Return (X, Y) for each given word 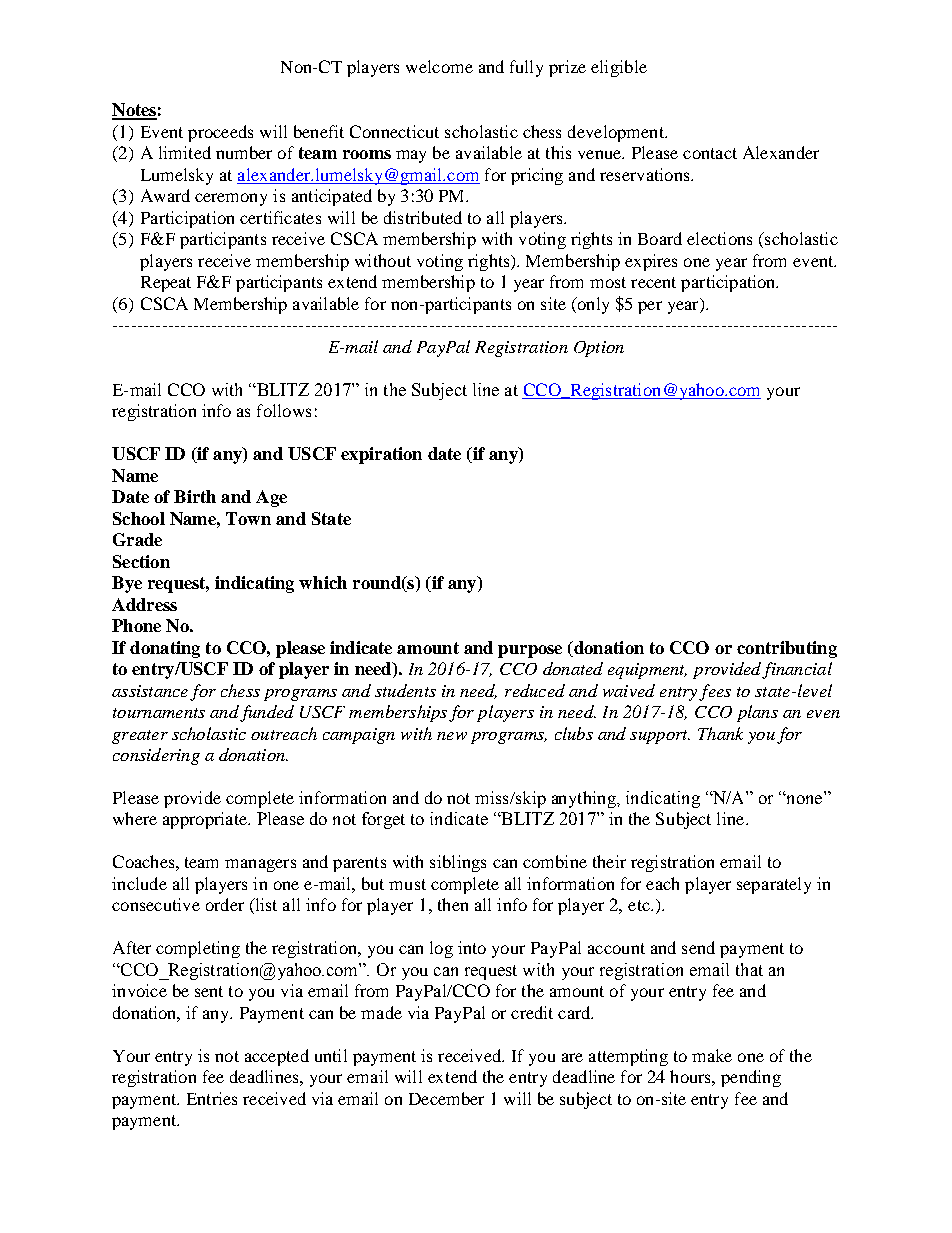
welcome (439, 66)
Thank (720, 733)
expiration (381, 455)
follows (284, 410)
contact (710, 153)
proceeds (220, 133)
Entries (212, 1098)
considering (156, 756)
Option (599, 349)
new (452, 736)
